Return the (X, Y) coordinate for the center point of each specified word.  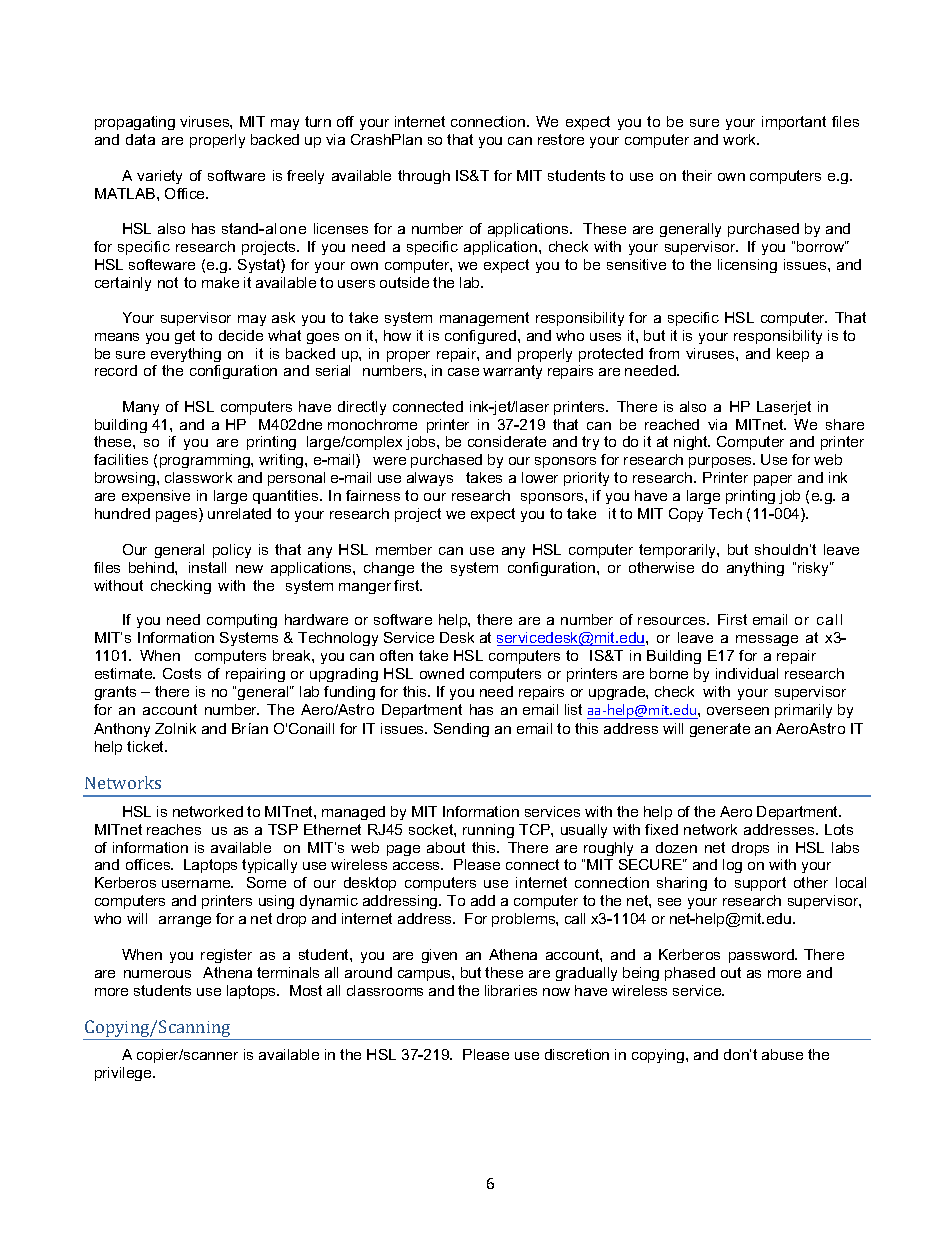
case (463, 372)
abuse (782, 1054)
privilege (124, 1074)
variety (159, 177)
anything (755, 569)
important (794, 123)
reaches (174, 829)
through (424, 177)
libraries (511, 990)
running (488, 831)
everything (186, 355)
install (207, 567)
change (389, 569)
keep (793, 355)
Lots (839, 829)
